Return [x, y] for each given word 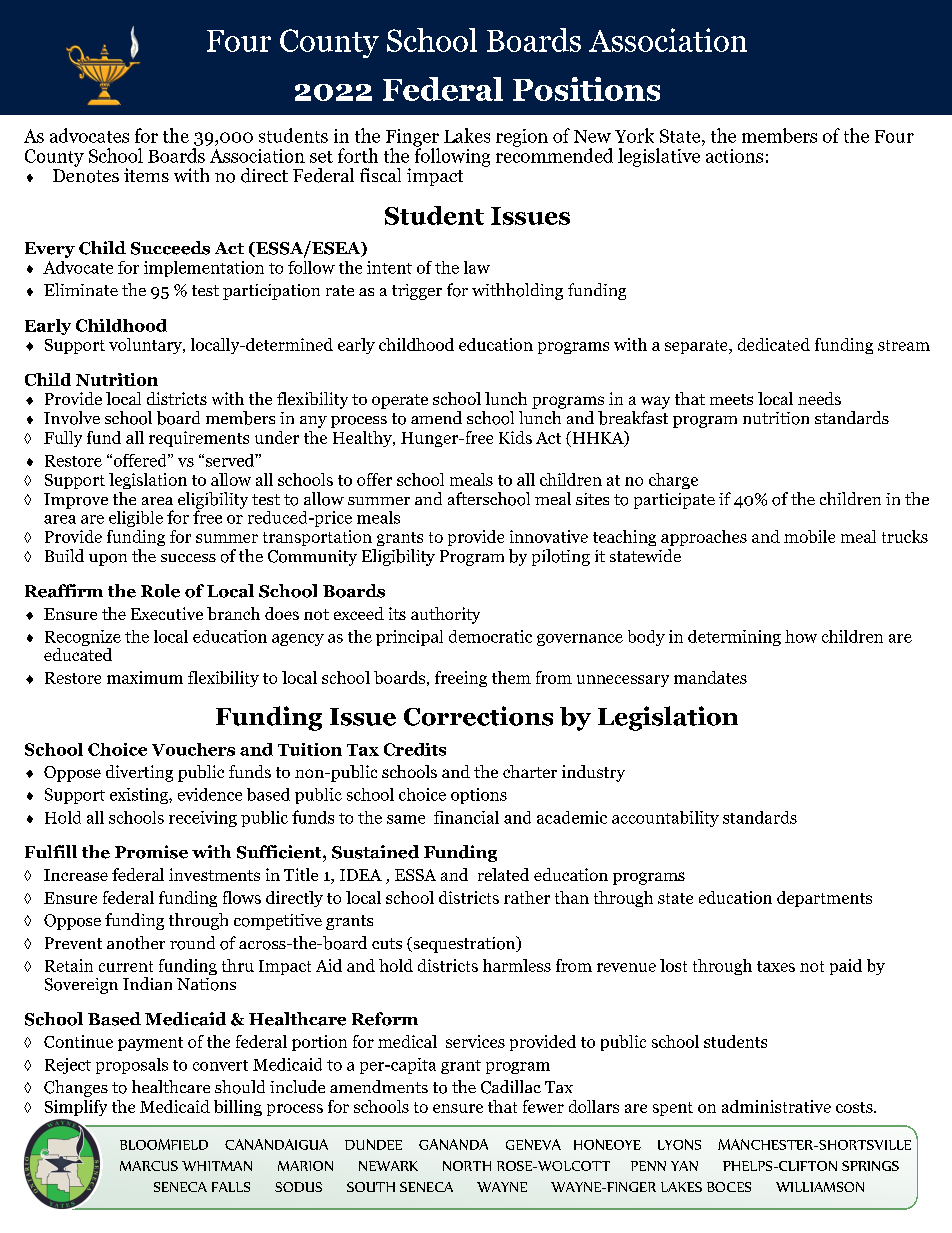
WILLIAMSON [820, 1187]
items [146, 175]
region [522, 138]
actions [734, 156]
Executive [167, 613]
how [801, 636]
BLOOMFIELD [164, 1144]
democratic [490, 636]
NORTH [467, 1166]
